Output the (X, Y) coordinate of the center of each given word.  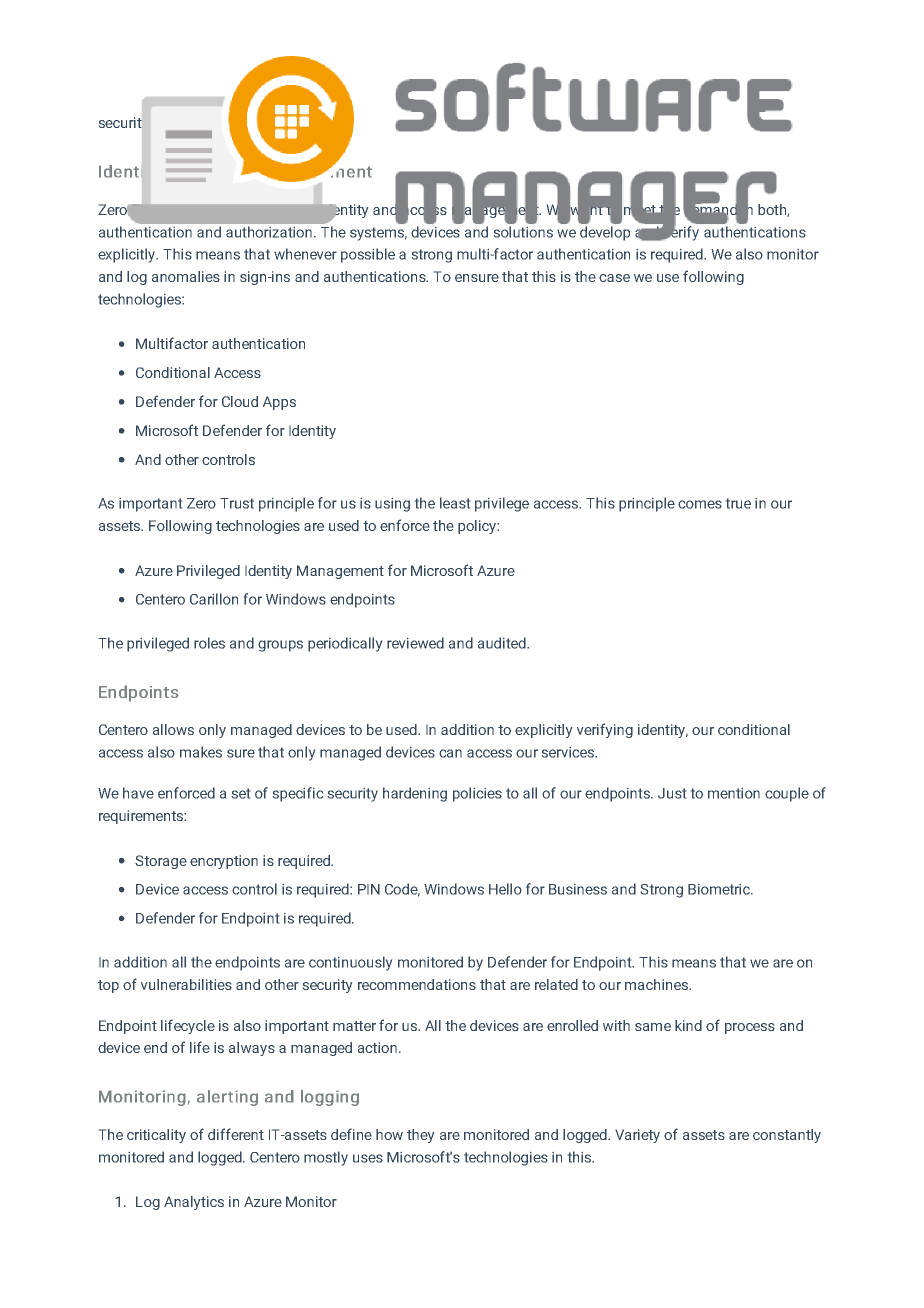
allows (173, 729)
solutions (523, 230)
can (450, 753)
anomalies (186, 276)
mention (734, 793)
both (773, 210)
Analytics (194, 1203)
